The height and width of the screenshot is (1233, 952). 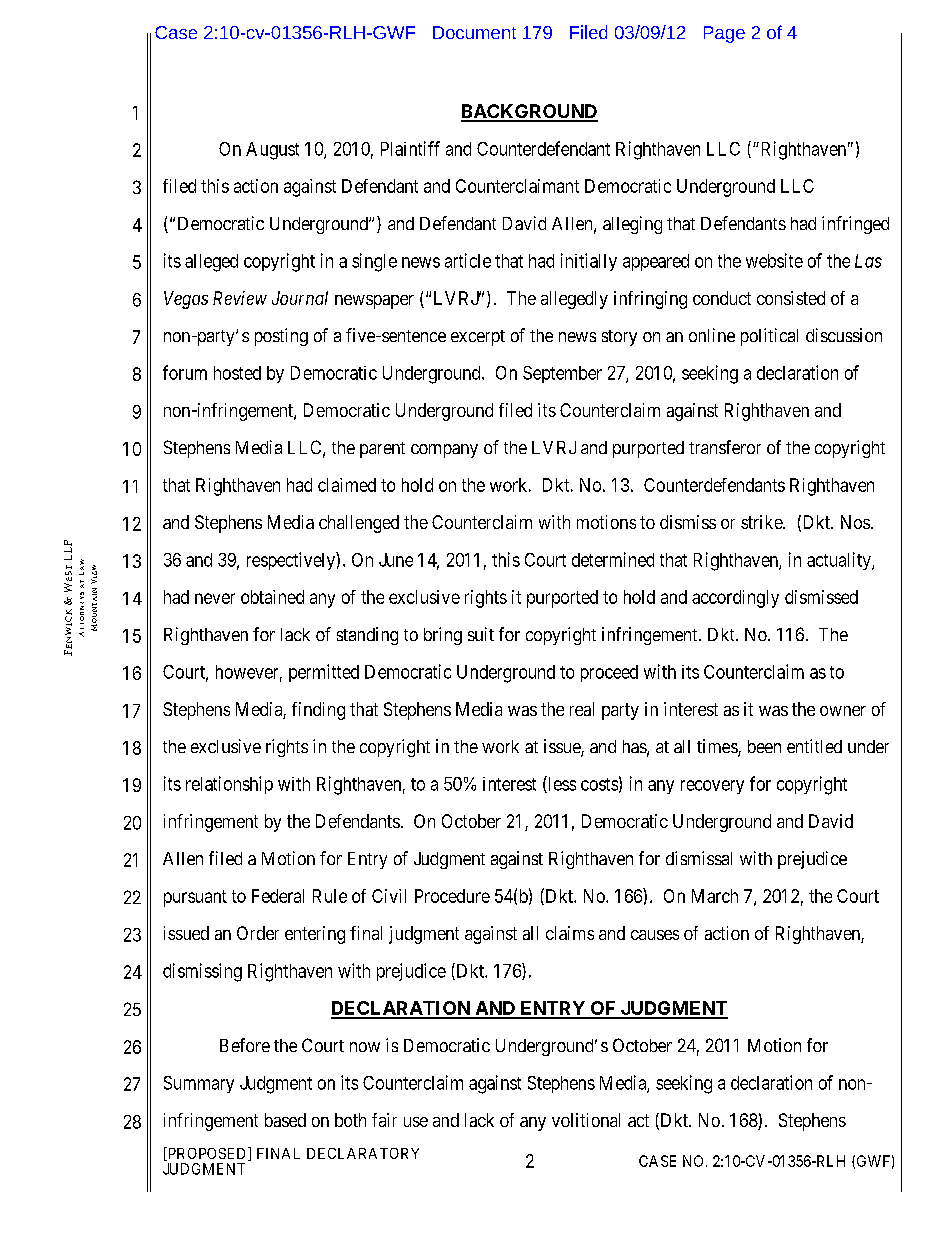 I want to click on PROPOSED, so click(x=207, y=1154).
